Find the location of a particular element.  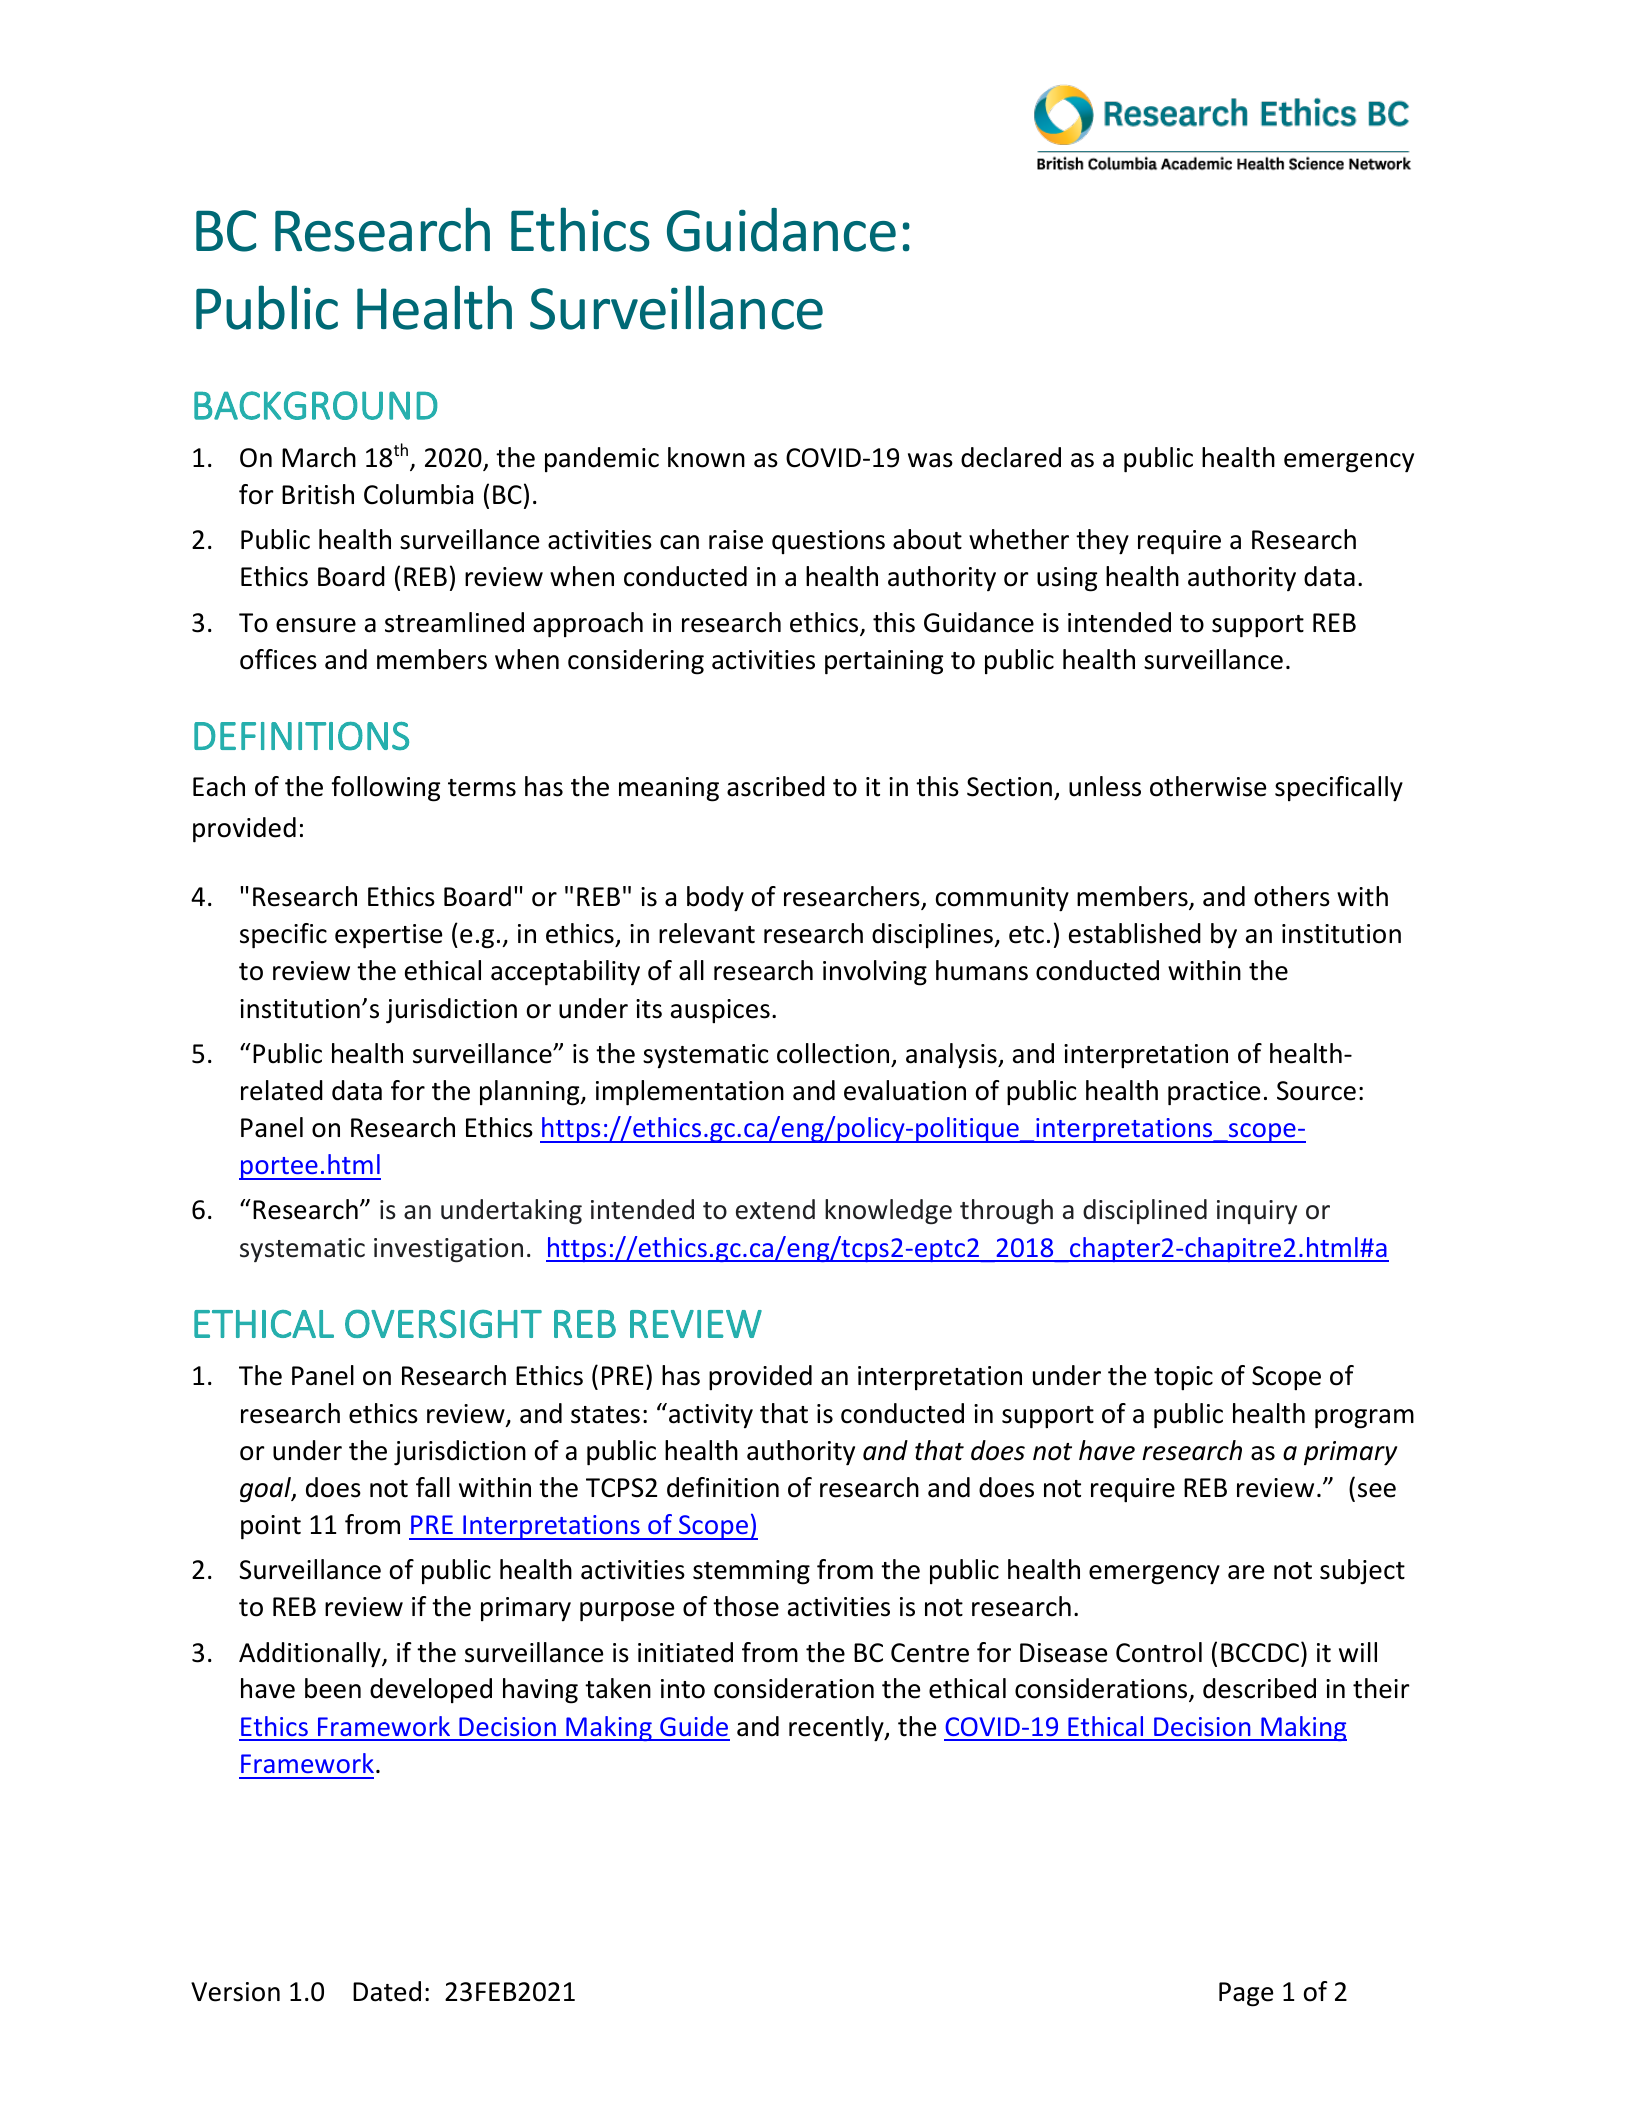

they is located at coordinates (1102, 542).
